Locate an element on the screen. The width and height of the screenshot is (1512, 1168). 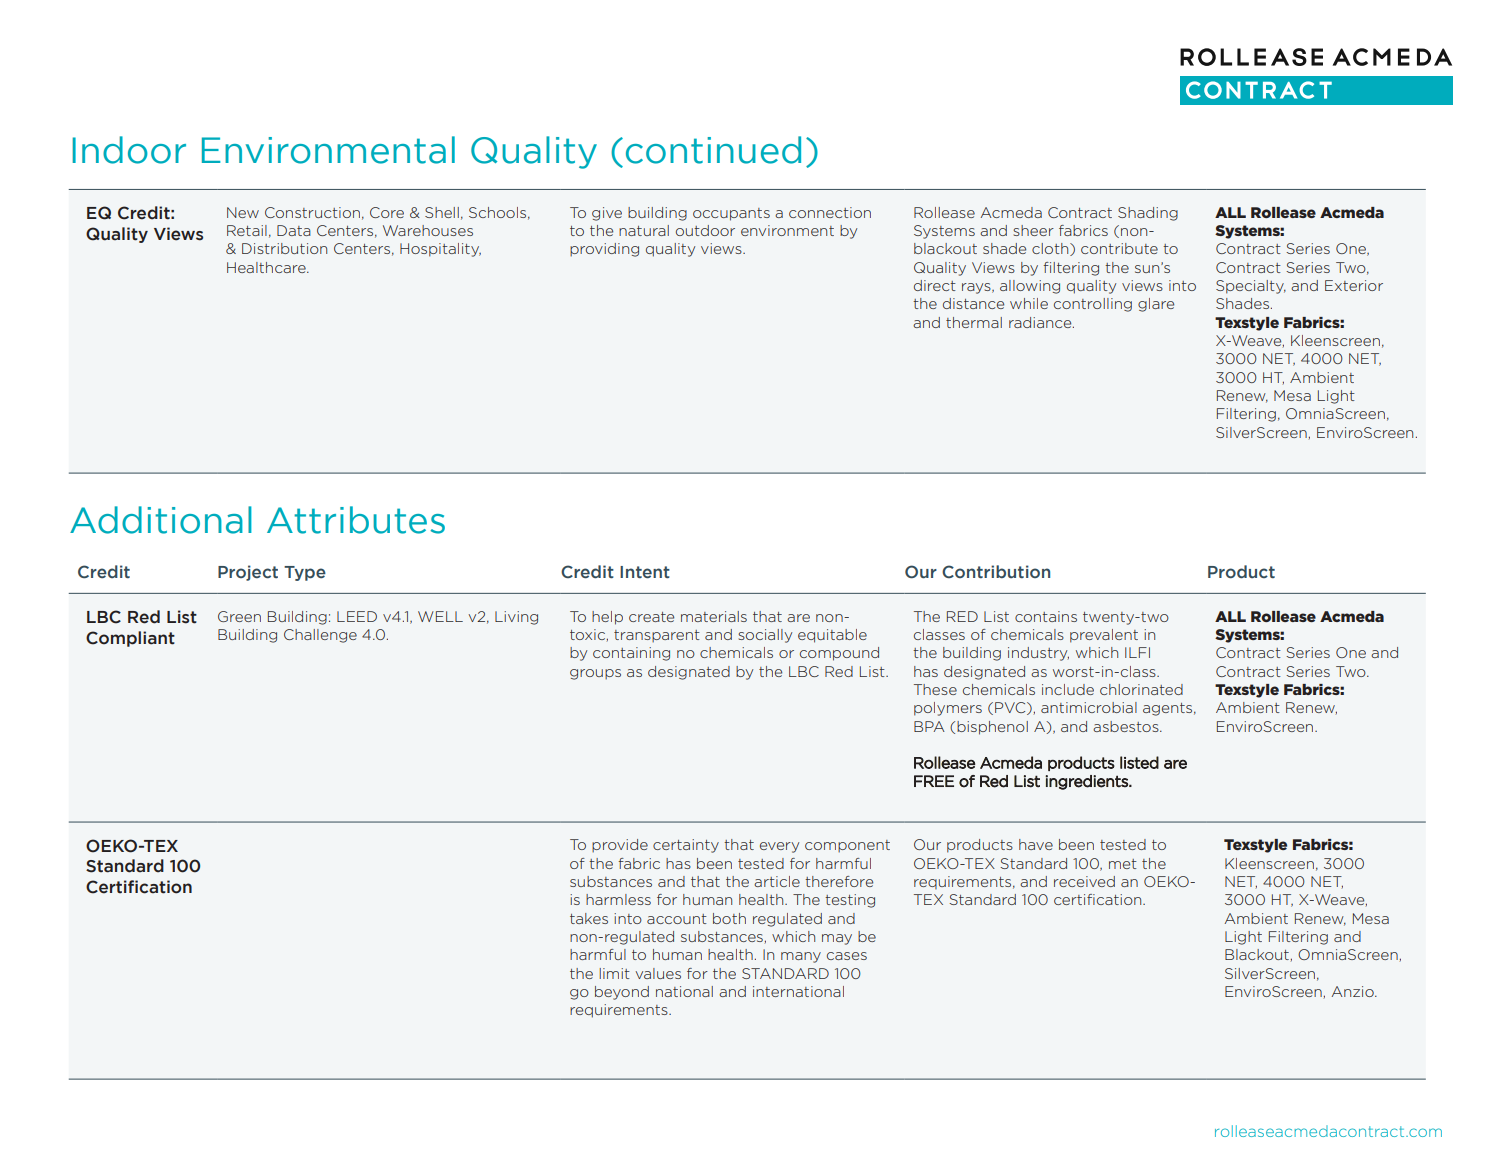
many is located at coordinates (801, 957).
